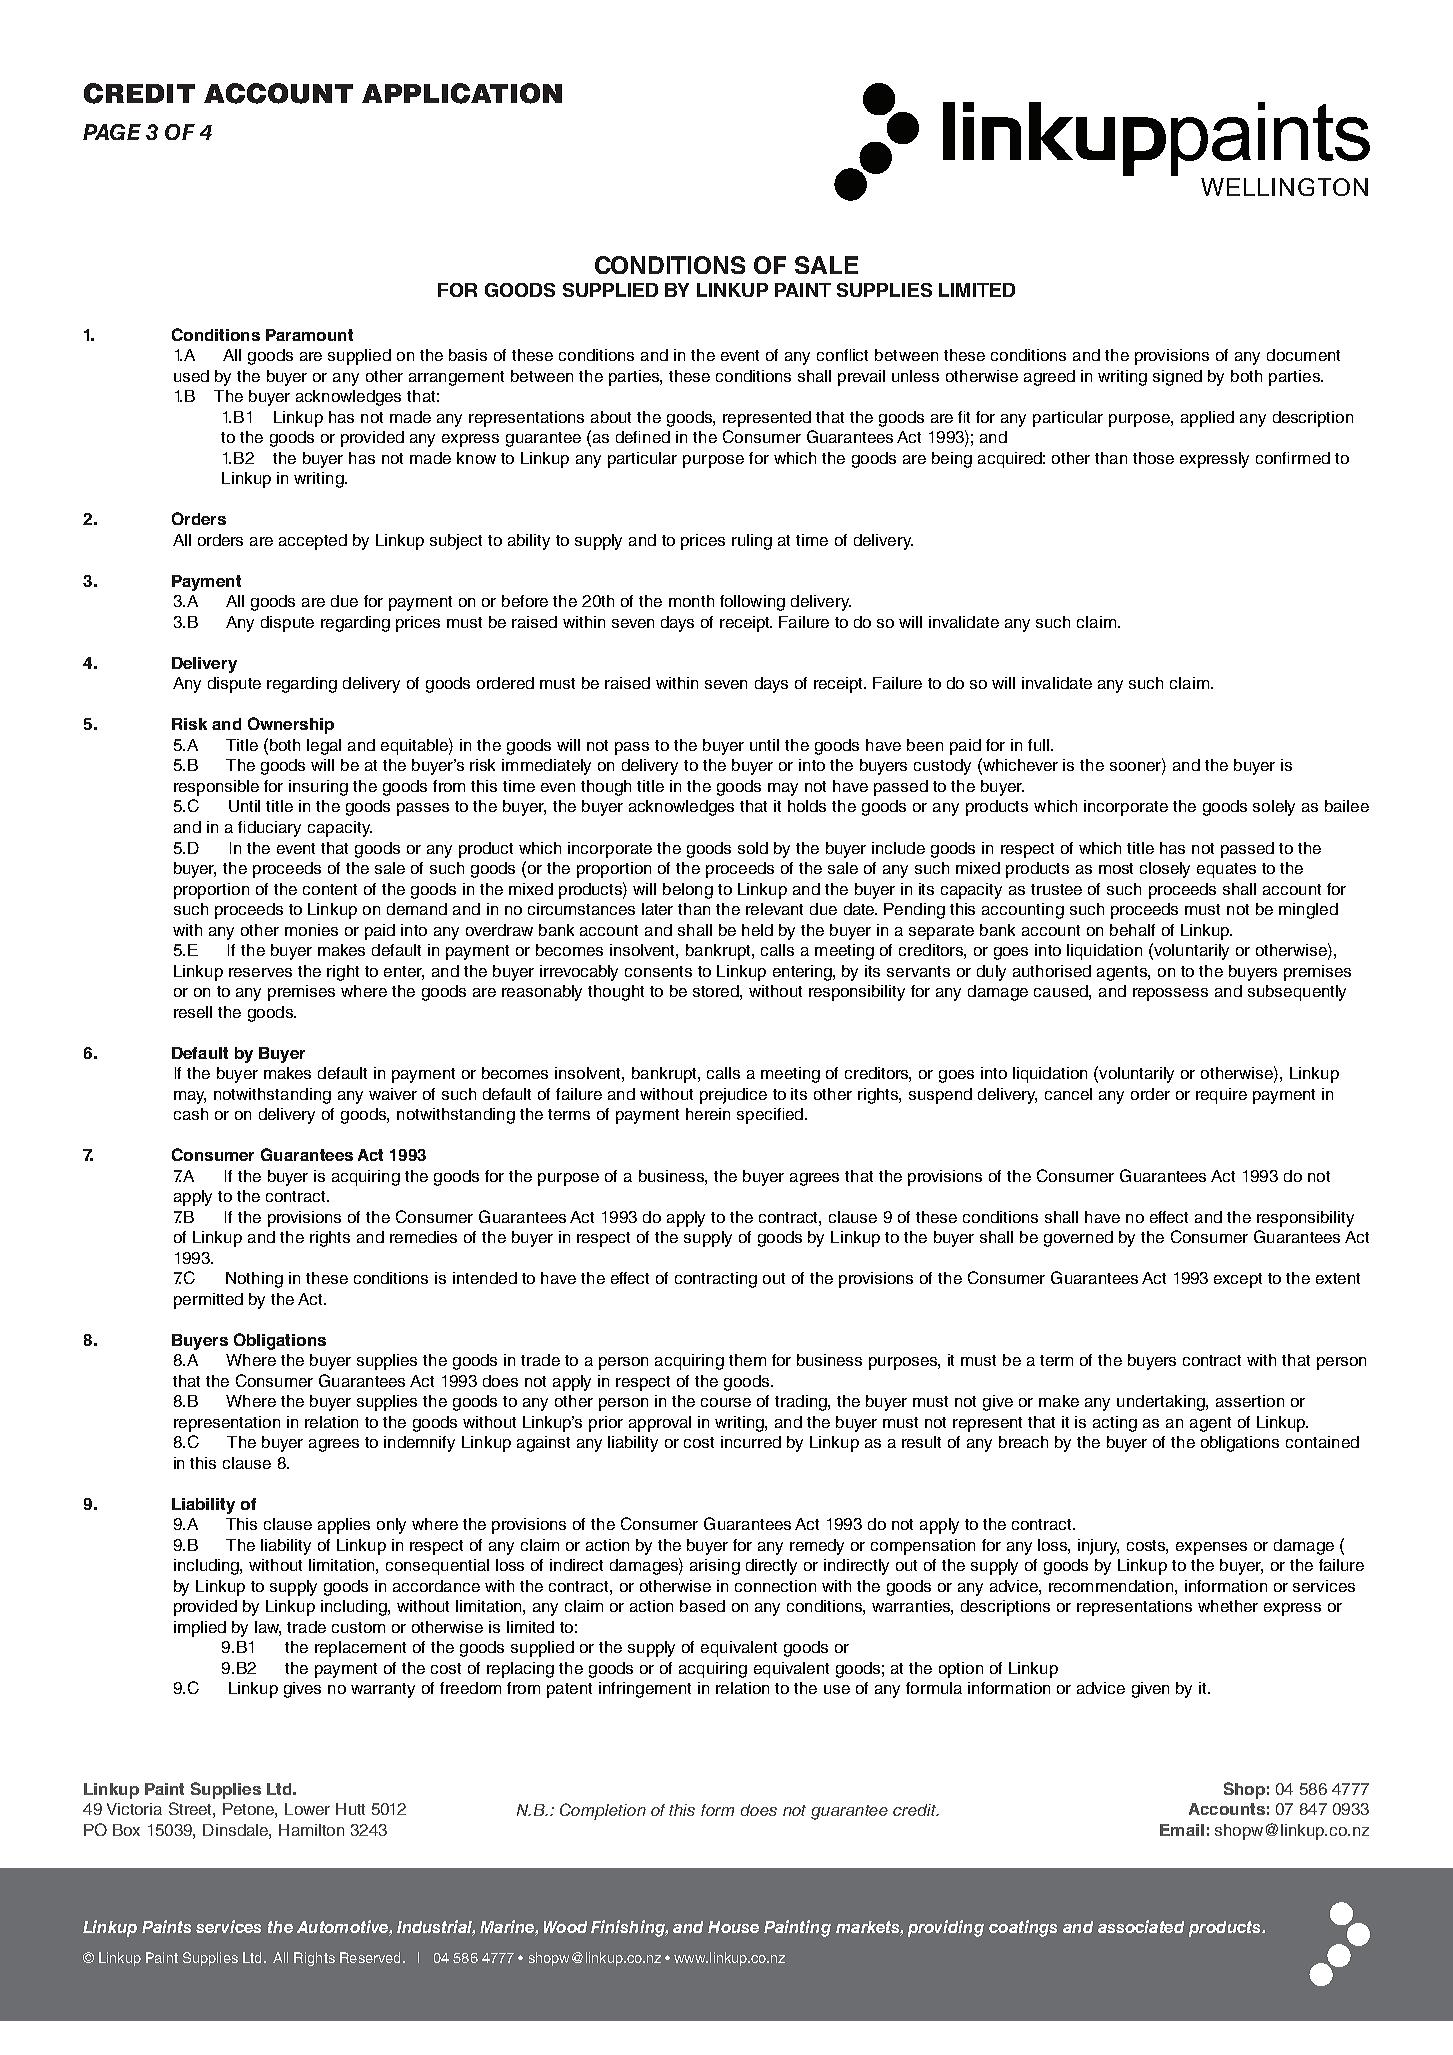 The height and width of the screenshot is (2055, 1453). What do you see at coordinates (1170, 994) in the screenshot?
I see `repossess` at bounding box center [1170, 994].
